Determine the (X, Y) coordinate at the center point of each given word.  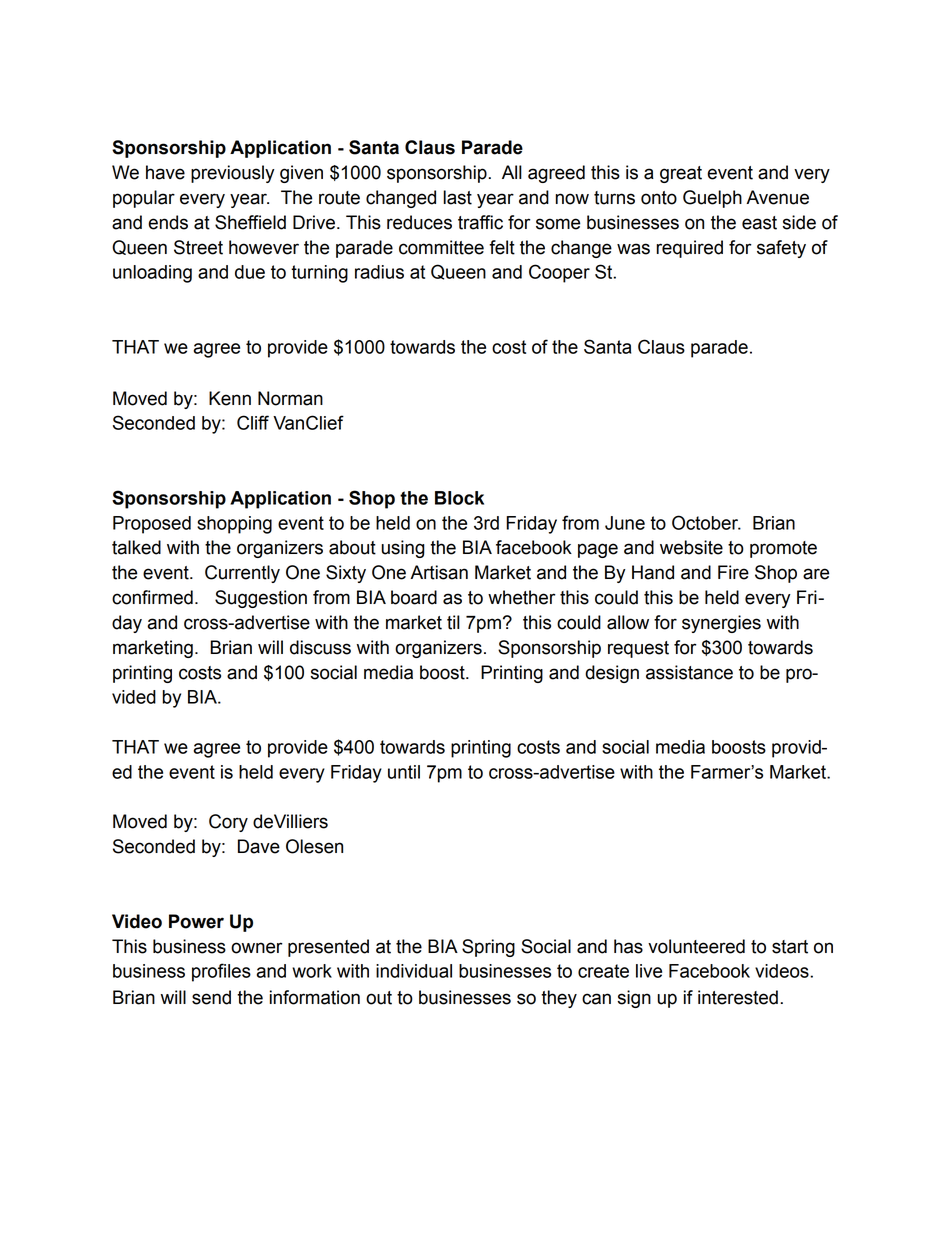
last (457, 197)
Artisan (439, 572)
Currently (242, 574)
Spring (488, 948)
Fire (733, 572)
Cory (228, 823)
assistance (689, 672)
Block (459, 498)
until (404, 772)
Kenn (230, 398)
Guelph (712, 199)
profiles (221, 972)
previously (232, 174)
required (689, 249)
